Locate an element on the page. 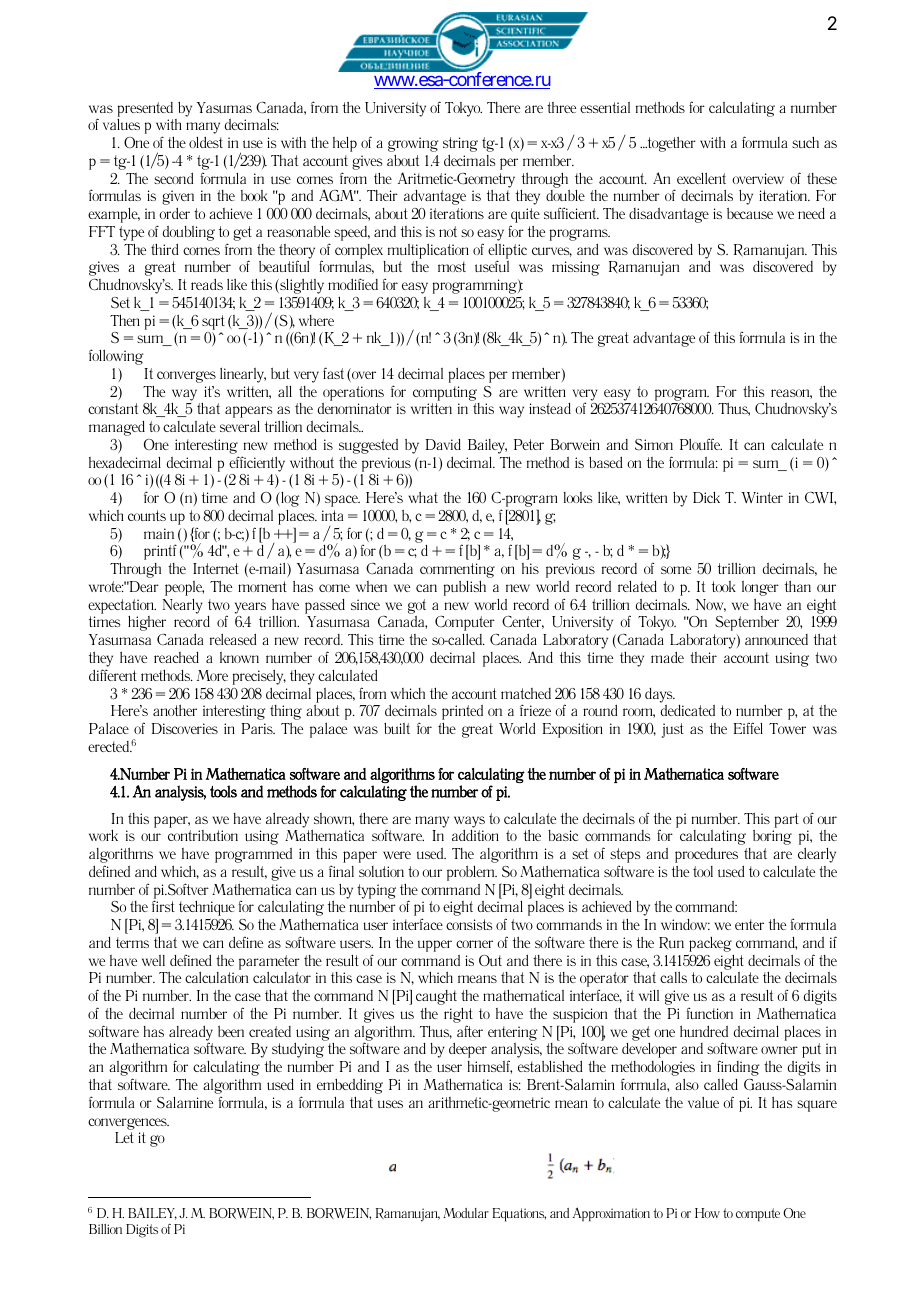 This image has height=1308, width=924. what is located at coordinates (423, 497).
